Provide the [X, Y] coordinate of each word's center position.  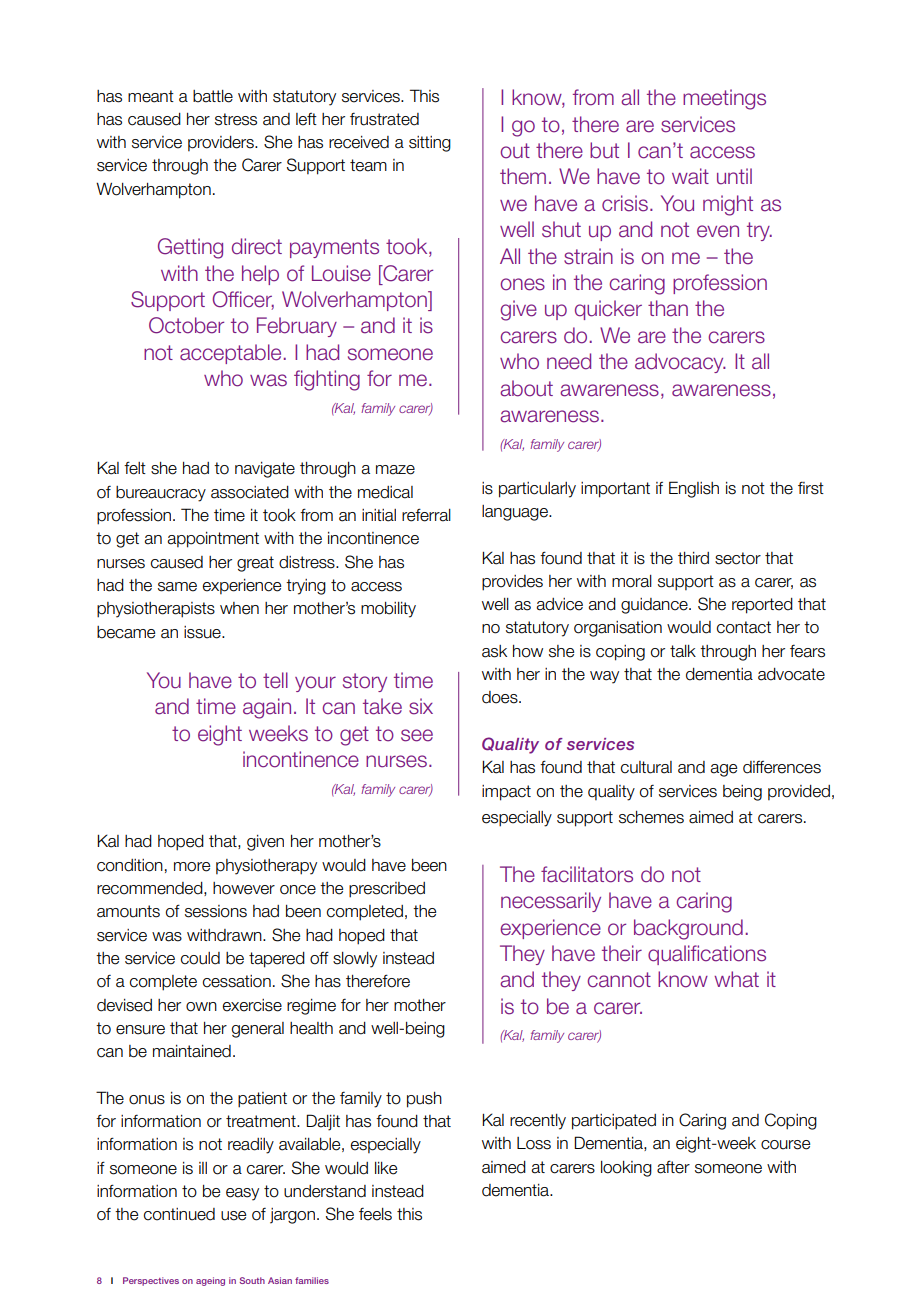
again [267, 708]
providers [222, 143]
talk [683, 651]
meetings [724, 99]
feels [375, 1214]
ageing [210, 1281]
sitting [430, 144]
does [501, 697]
